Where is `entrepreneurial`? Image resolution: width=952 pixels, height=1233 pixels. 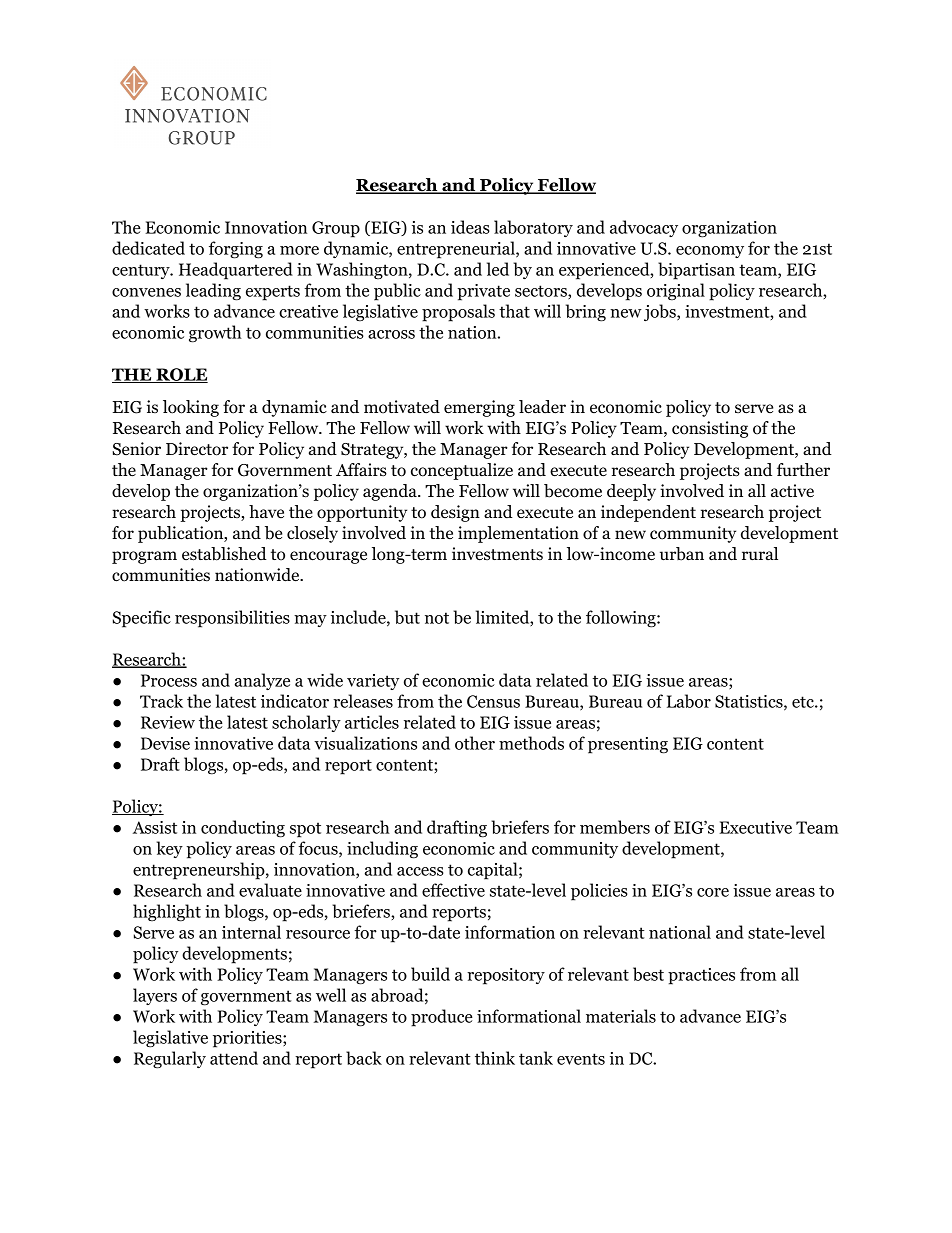 entrepreneurial is located at coordinates (457, 250).
